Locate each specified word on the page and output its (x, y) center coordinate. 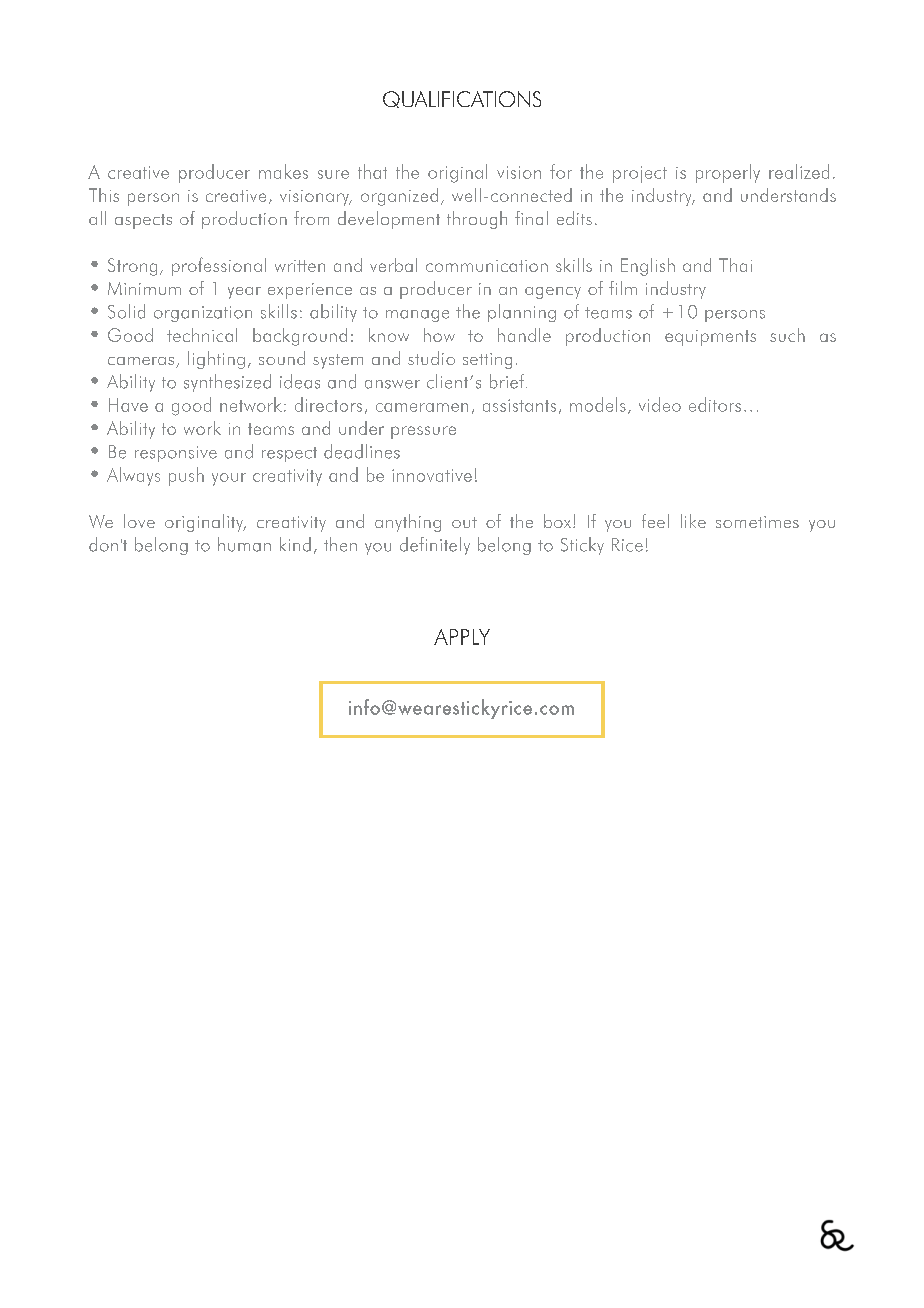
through (477, 220)
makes (283, 171)
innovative (432, 475)
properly (728, 173)
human (244, 544)
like (693, 521)
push (186, 476)
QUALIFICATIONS (462, 99)
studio (431, 358)
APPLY (462, 637)
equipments (710, 338)
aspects (143, 221)
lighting (216, 360)
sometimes (757, 522)
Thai (735, 265)
